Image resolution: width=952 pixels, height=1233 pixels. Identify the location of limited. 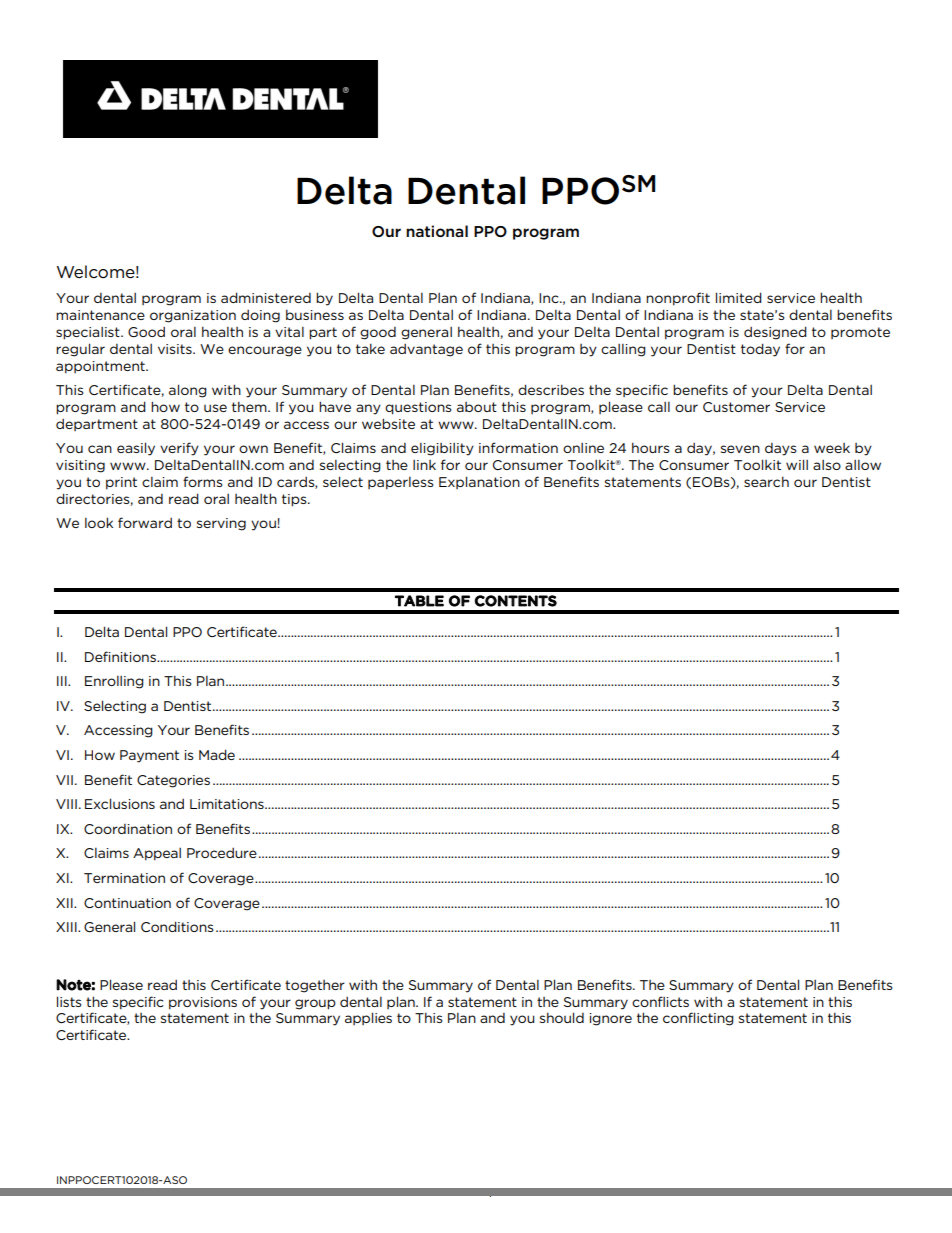
(739, 297).
